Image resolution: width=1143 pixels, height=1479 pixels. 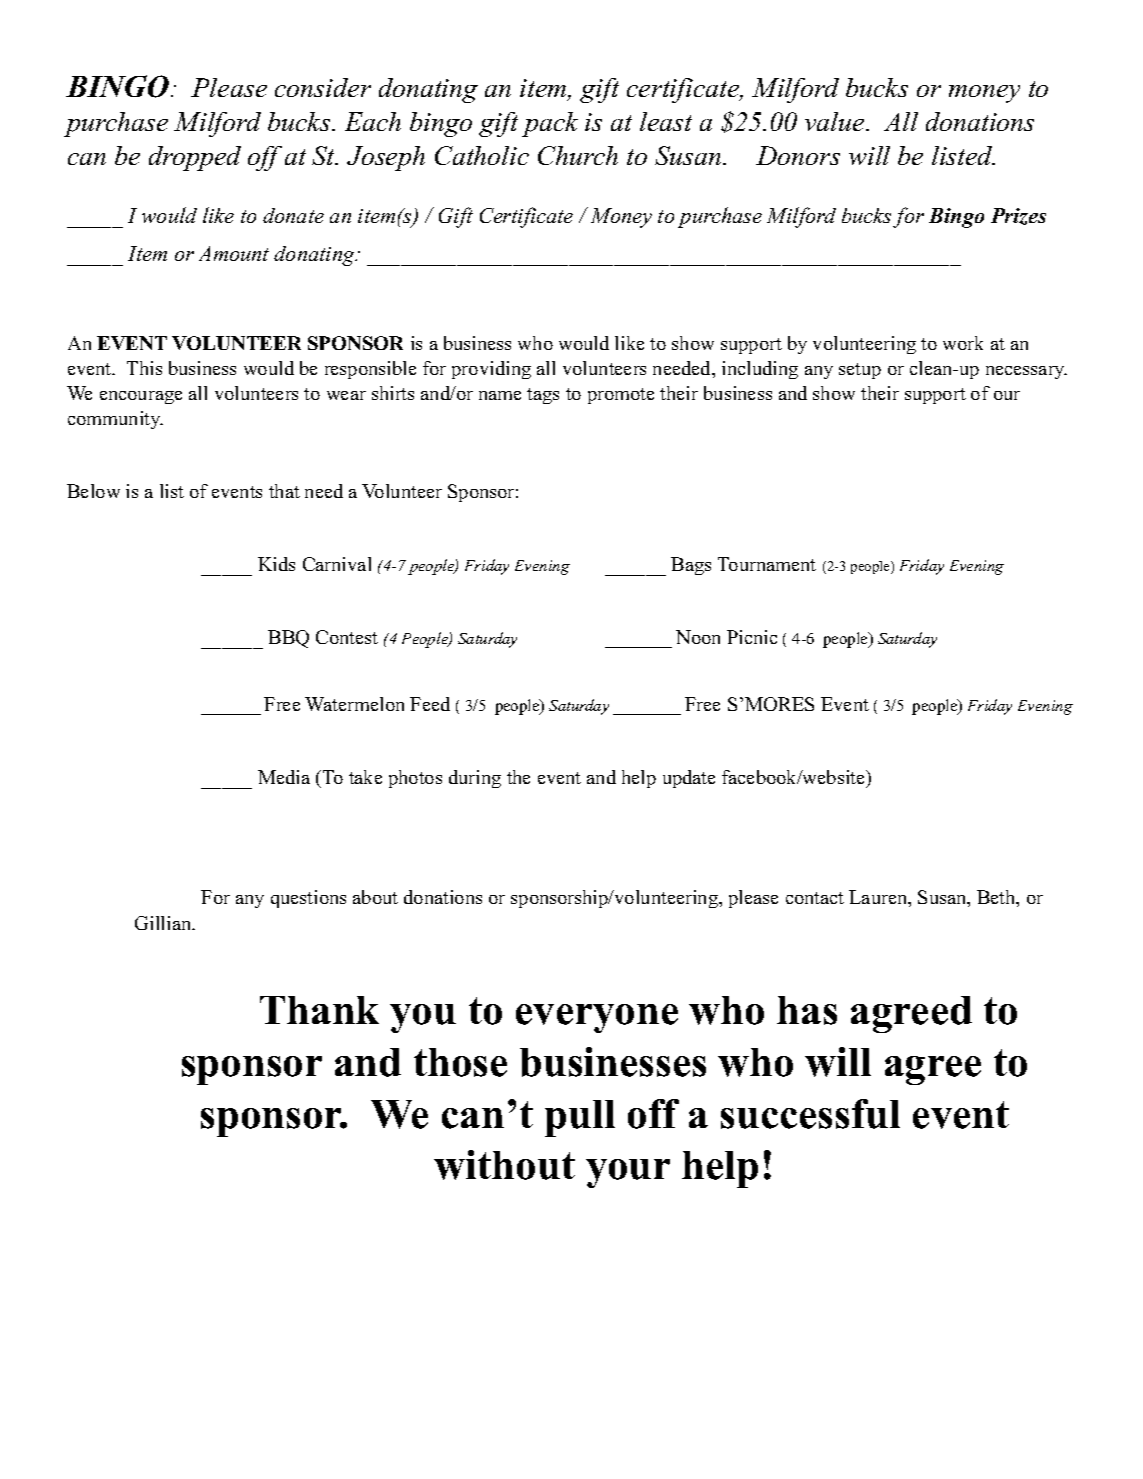 I want to click on that, so click(x=284, y=491).
